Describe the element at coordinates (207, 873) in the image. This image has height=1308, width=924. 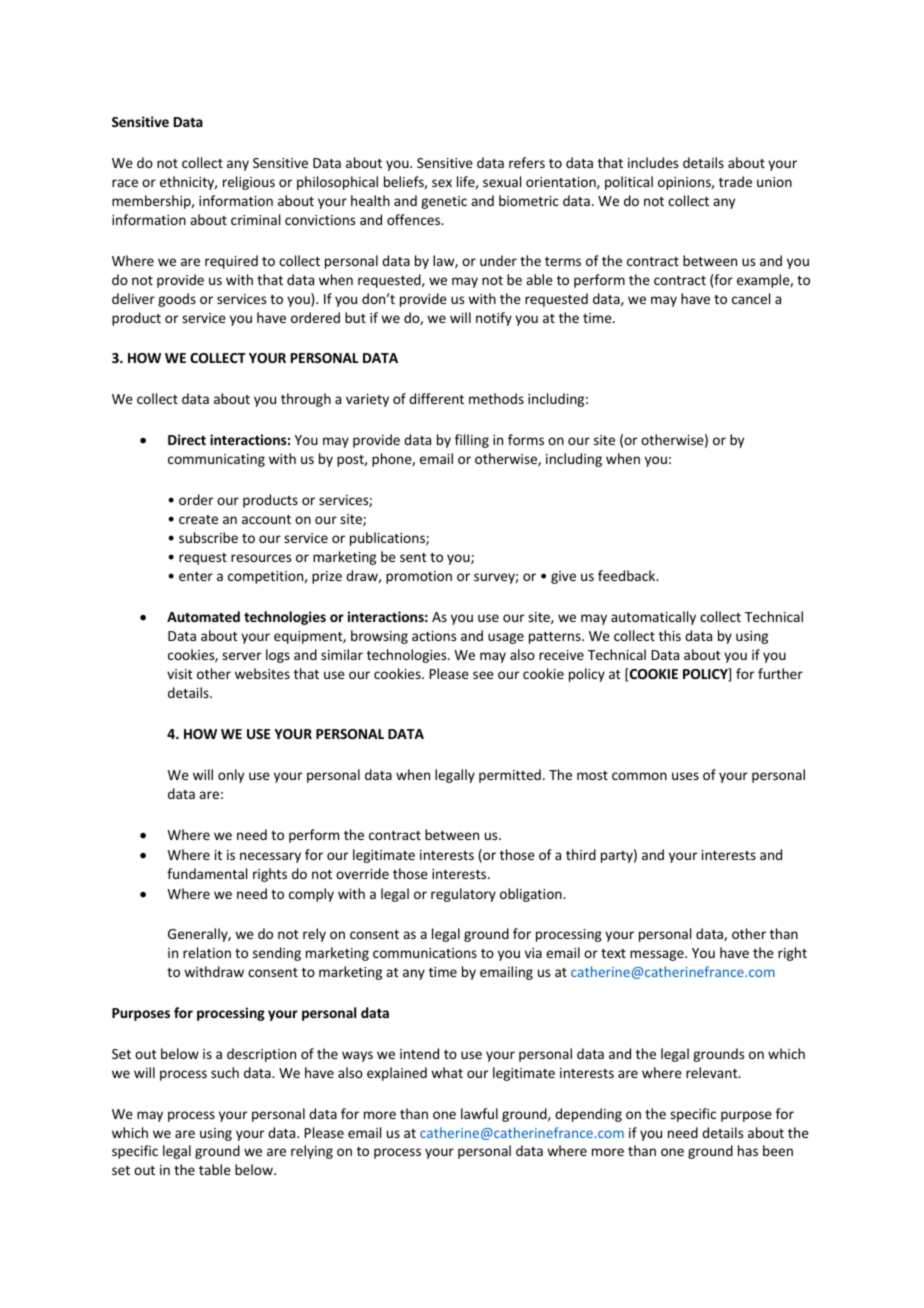
I see `fundamental` at that location.
